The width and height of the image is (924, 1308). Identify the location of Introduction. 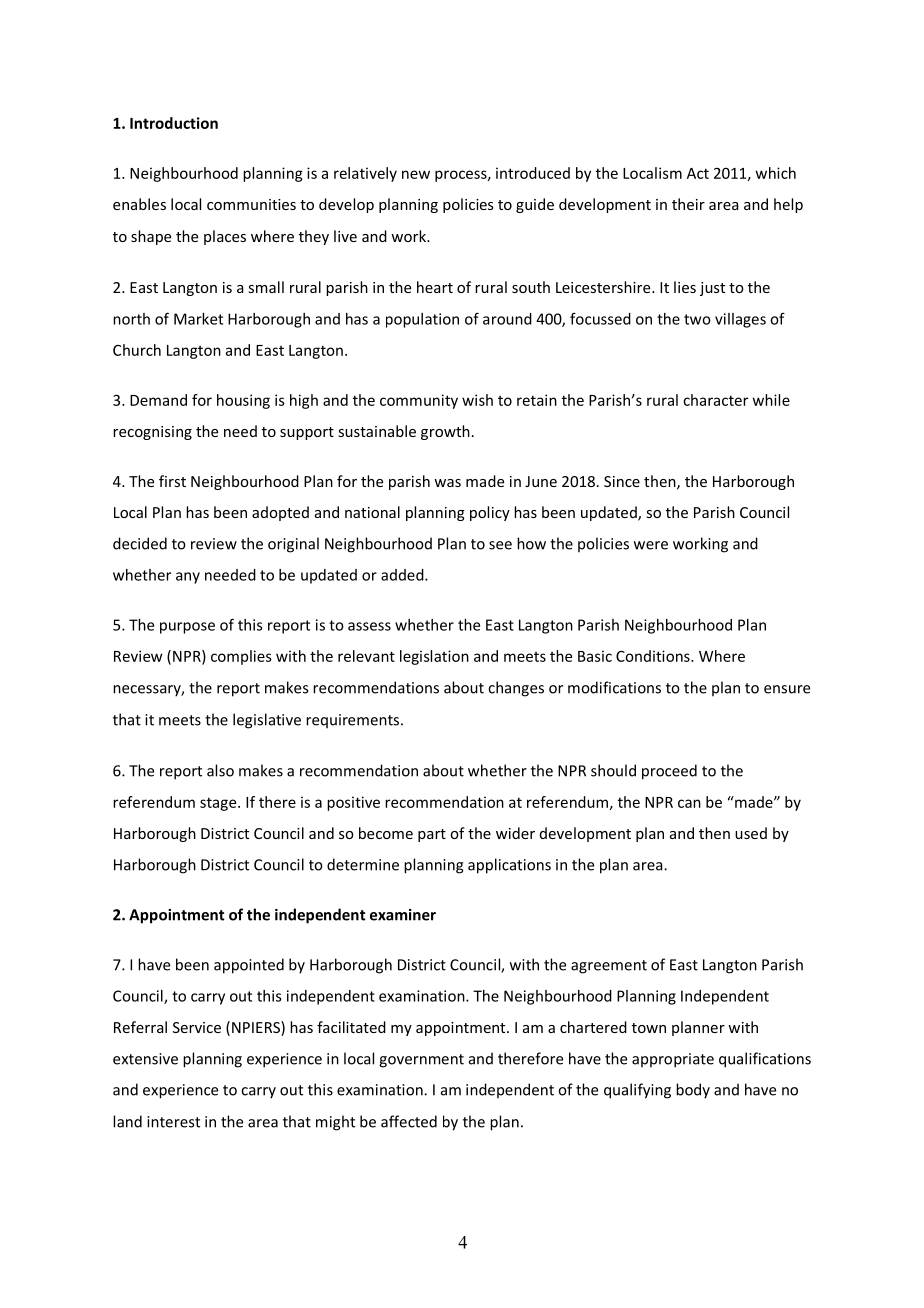
(174, 123).
